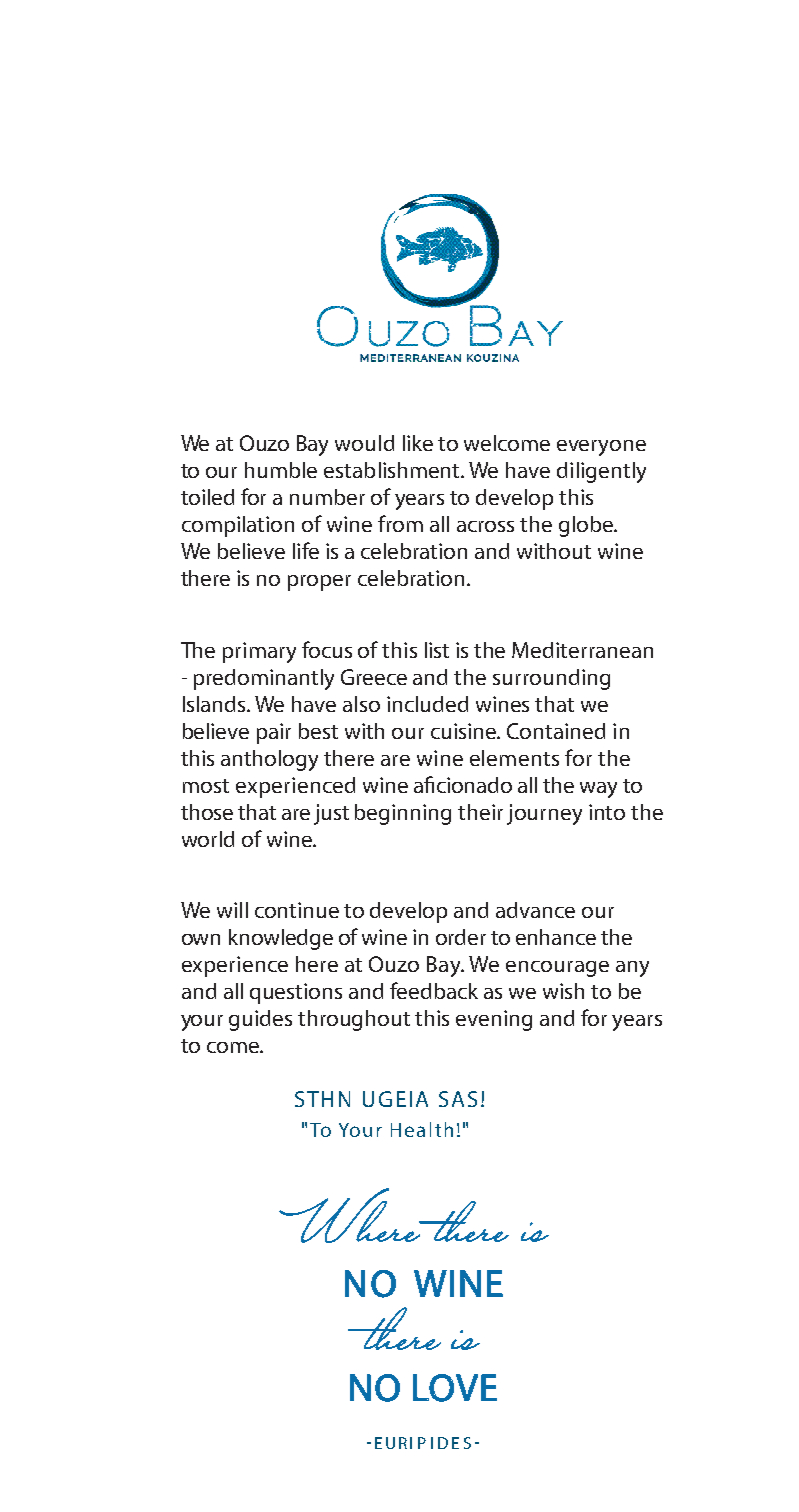 This screenshot has height=1512, width=799. What do you see at coordinates (422, 1129) in the screenshot?
I see `Health` at bounding box center [422, 1129].
